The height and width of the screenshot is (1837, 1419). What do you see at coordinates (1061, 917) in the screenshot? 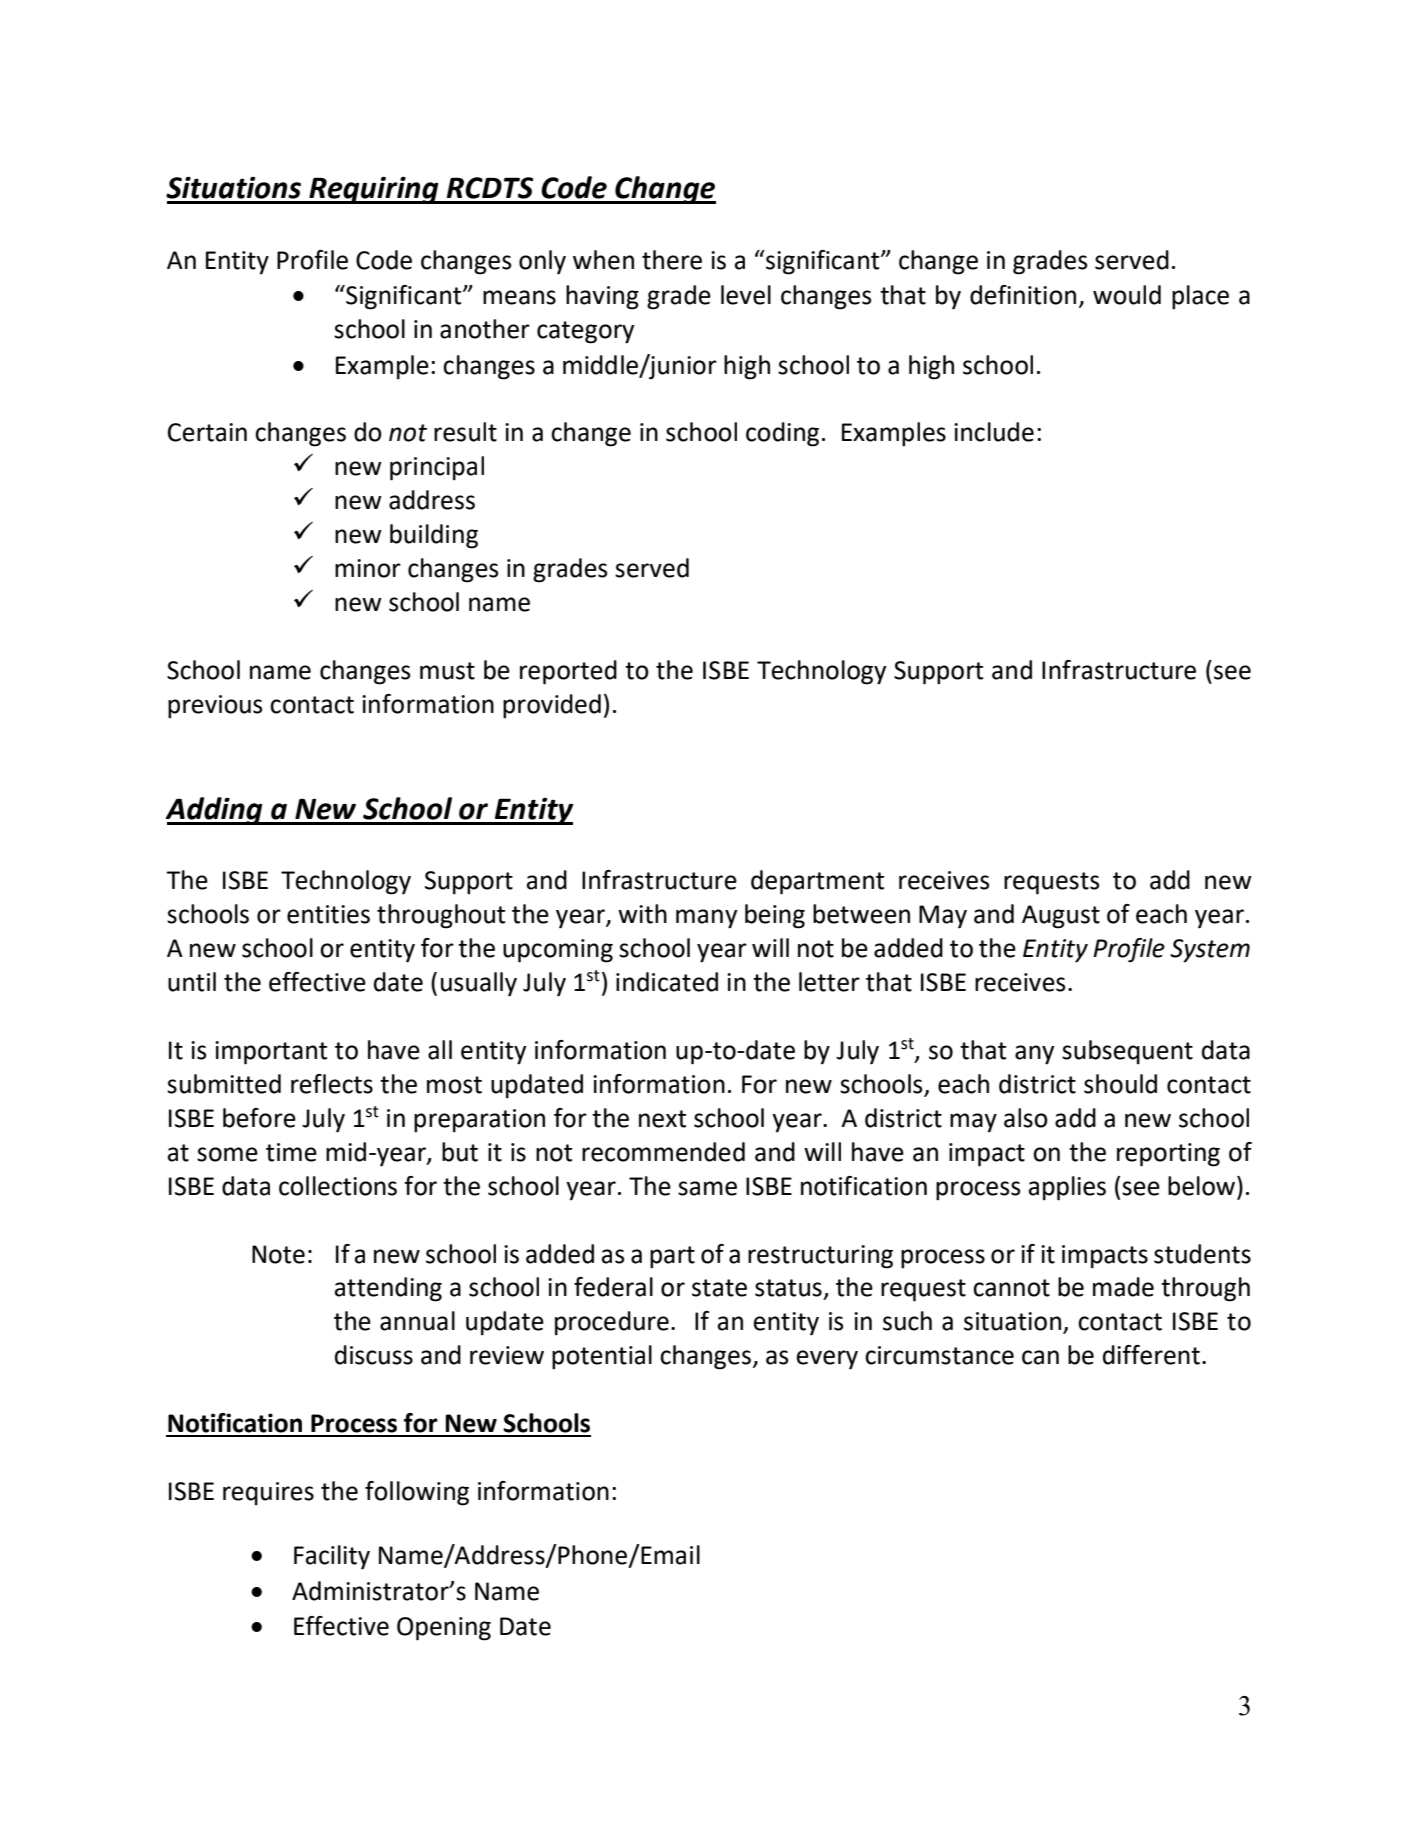
I see `August` at bounding box center [1061, 917].
